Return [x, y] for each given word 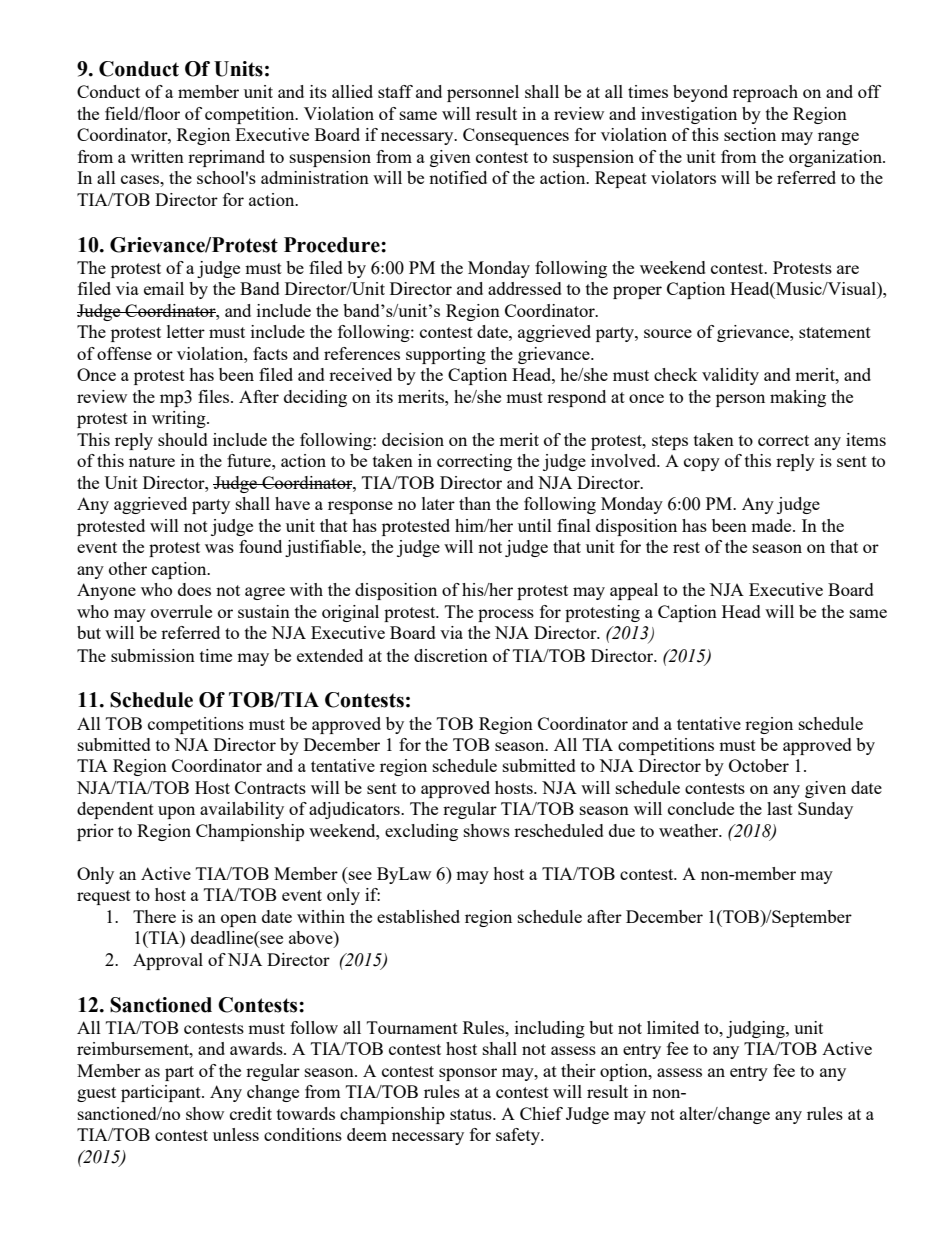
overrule [181, 611]
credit [251, 1113]
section [750, 134]
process [506, 615]
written [157, 156]
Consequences [516, 136]
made [772, 525]
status [472, 1114]
